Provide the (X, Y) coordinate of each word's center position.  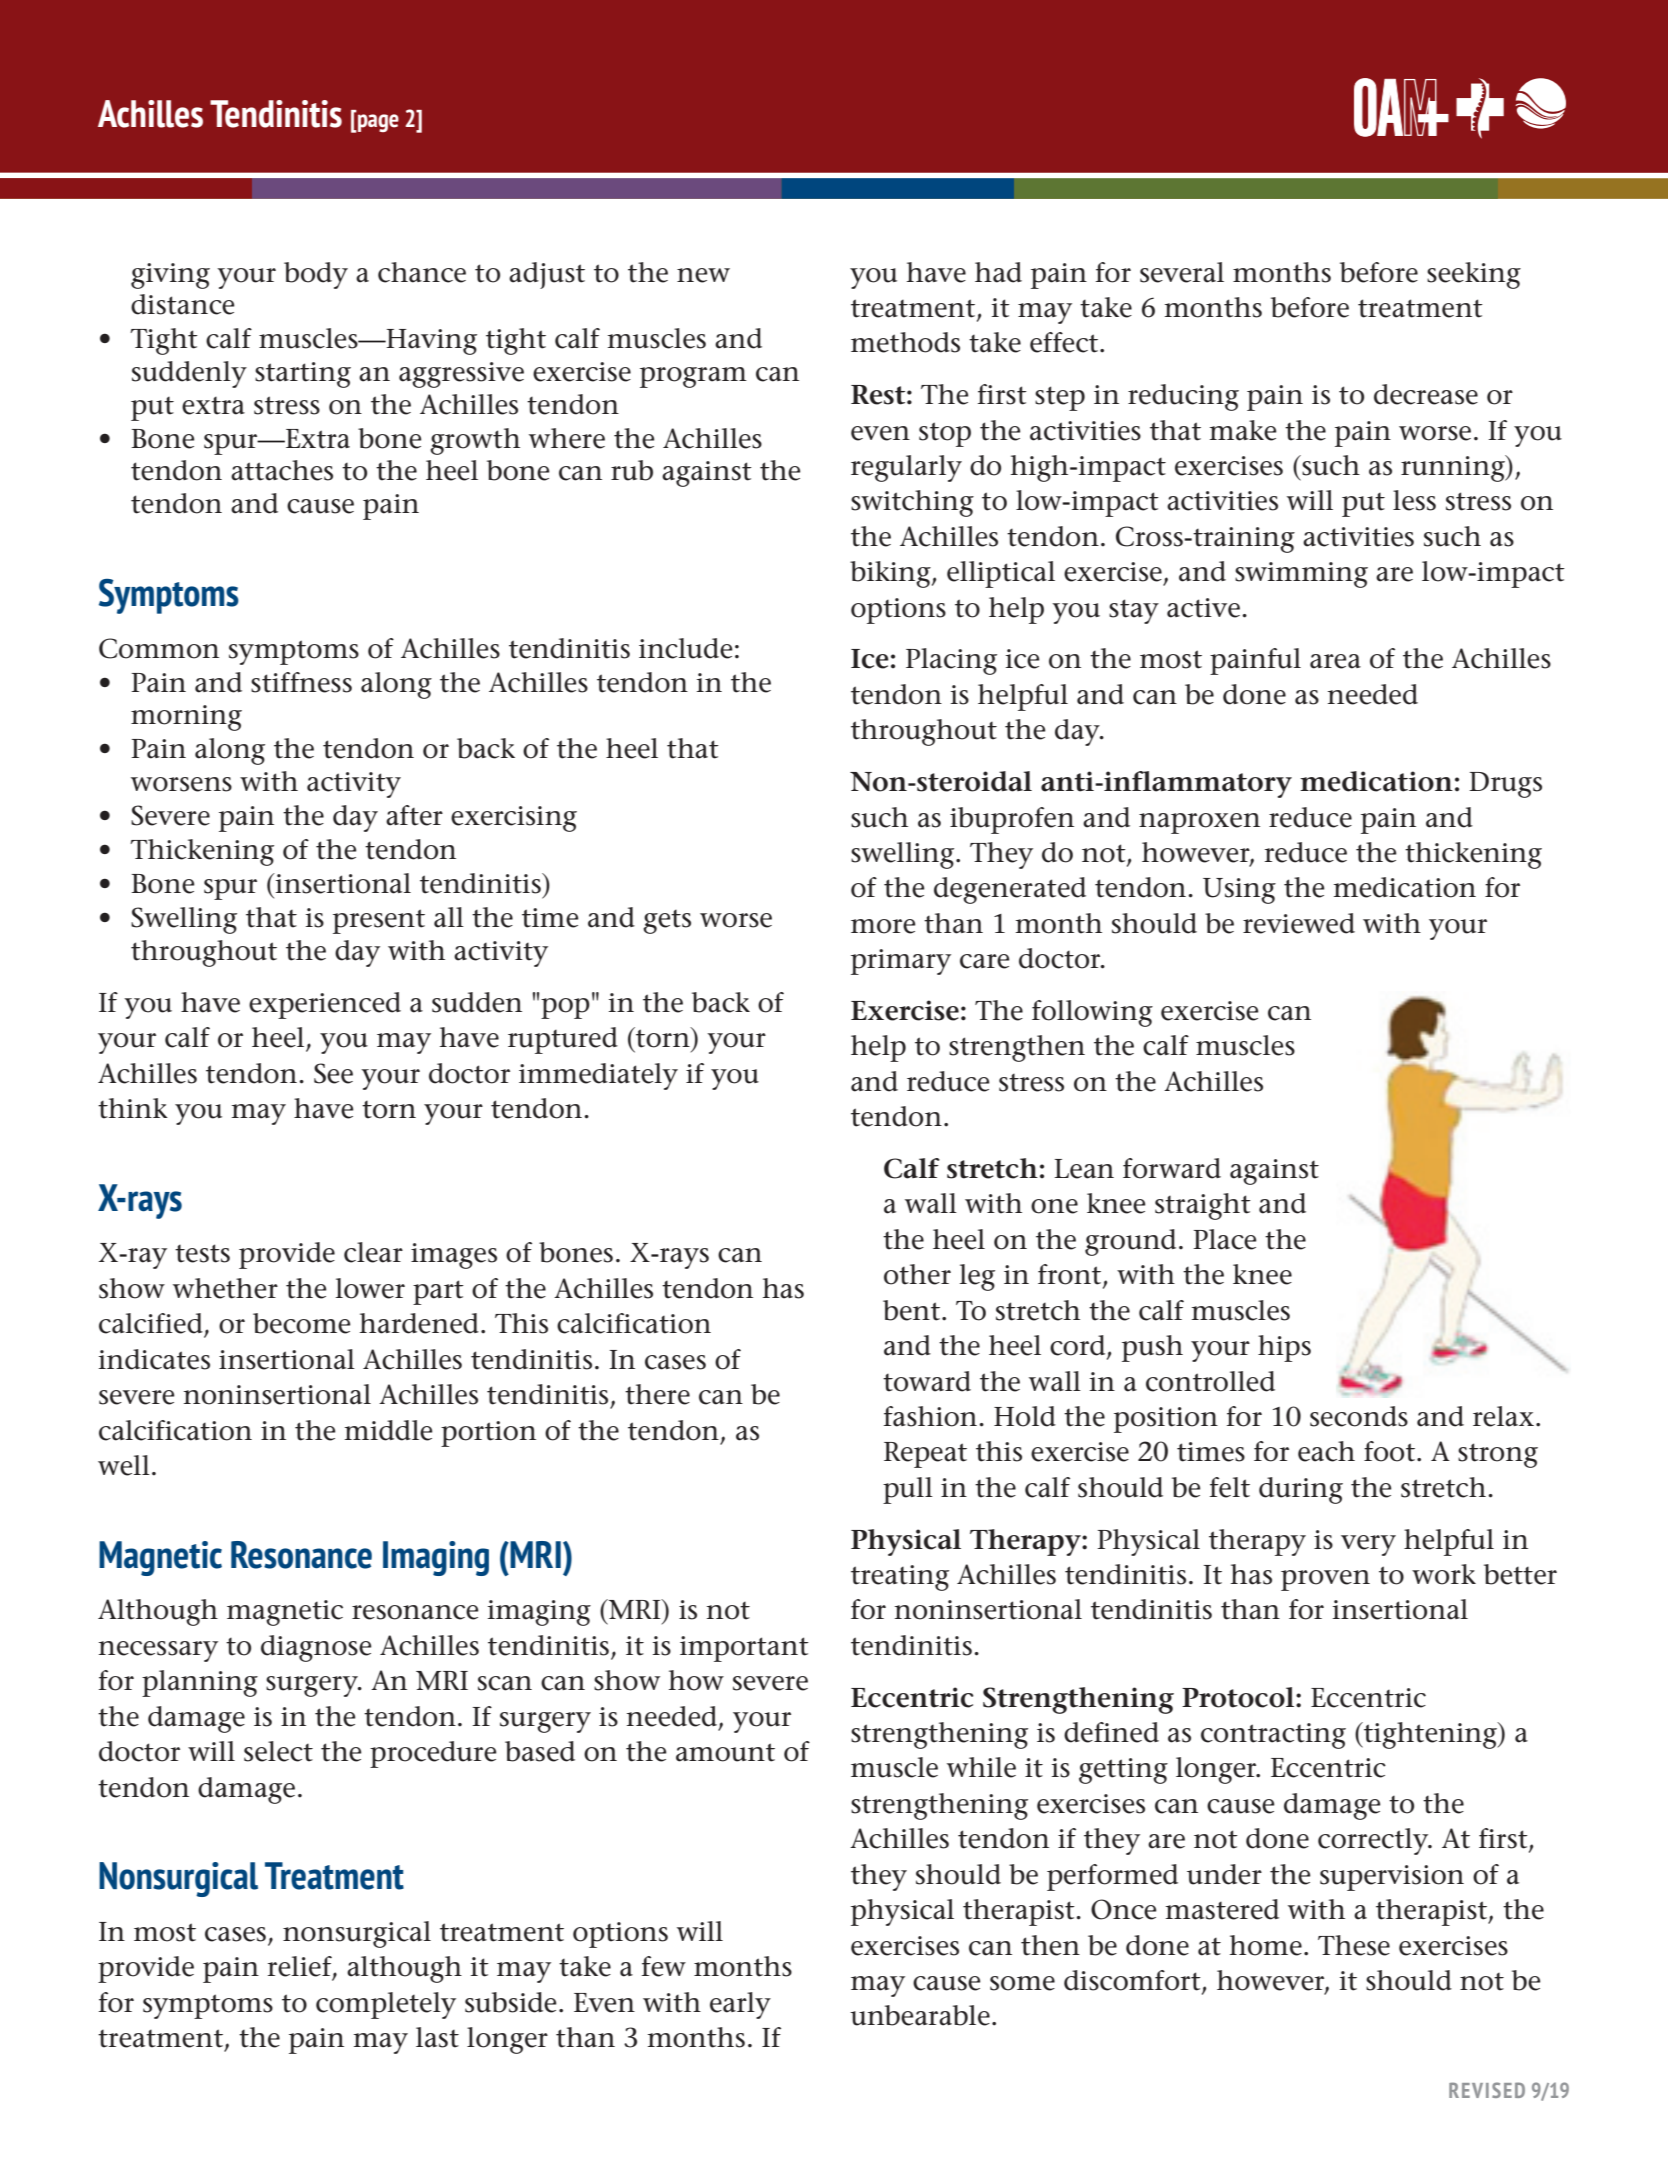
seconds (1359, 1416)
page (377, 123)
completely (386, 2005)
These (1354, 1945)
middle (389, 1430)
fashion (932, 1416)
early (740, 2005)
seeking (1474, 275)
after (414, 815)
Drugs (1505, 785)
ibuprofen (1012, 820)
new (703, 275)
